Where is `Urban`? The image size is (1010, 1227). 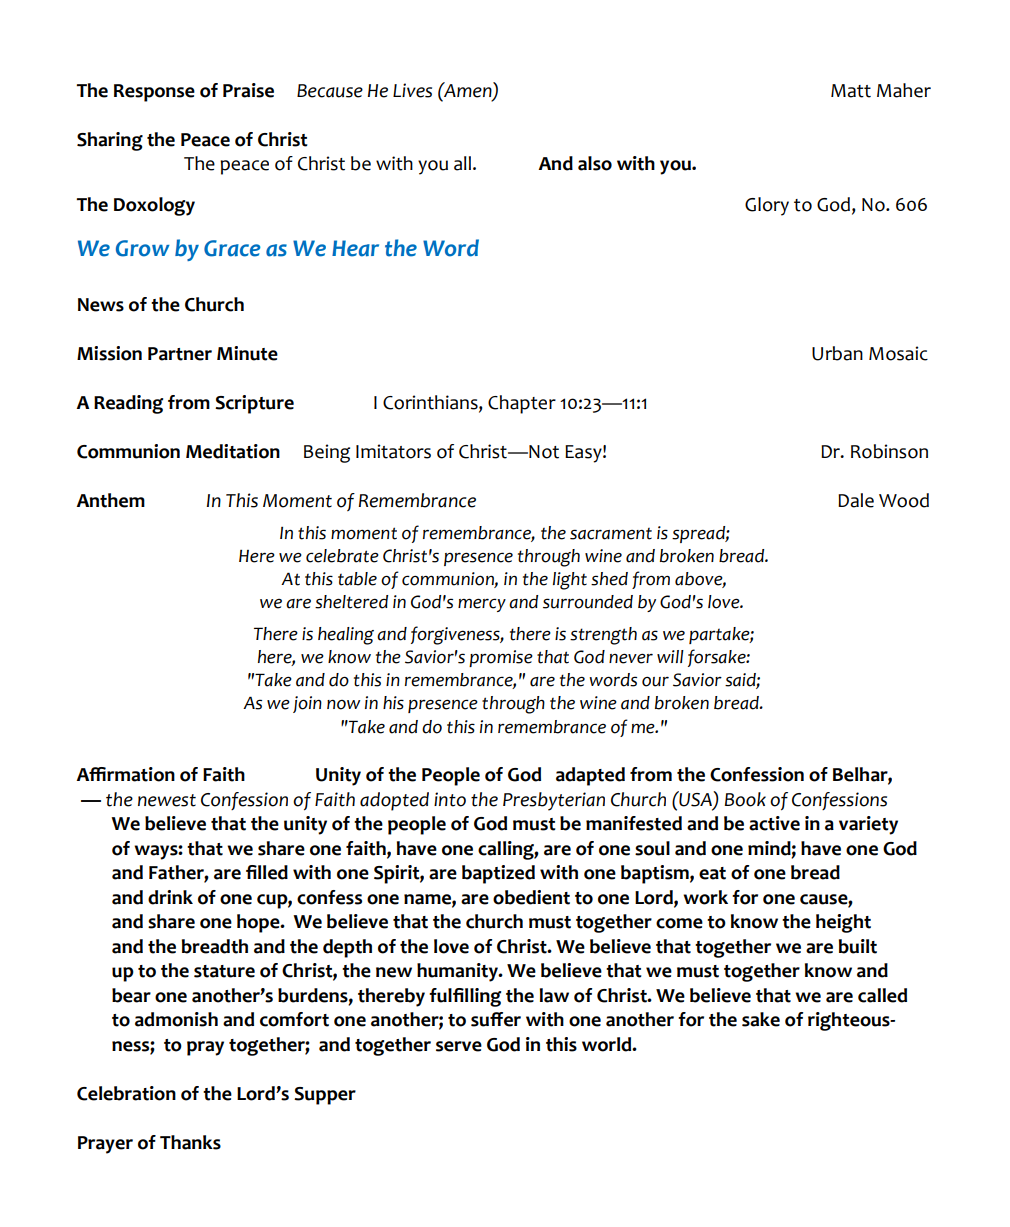 Urban is located at coordinates (837, 353).
